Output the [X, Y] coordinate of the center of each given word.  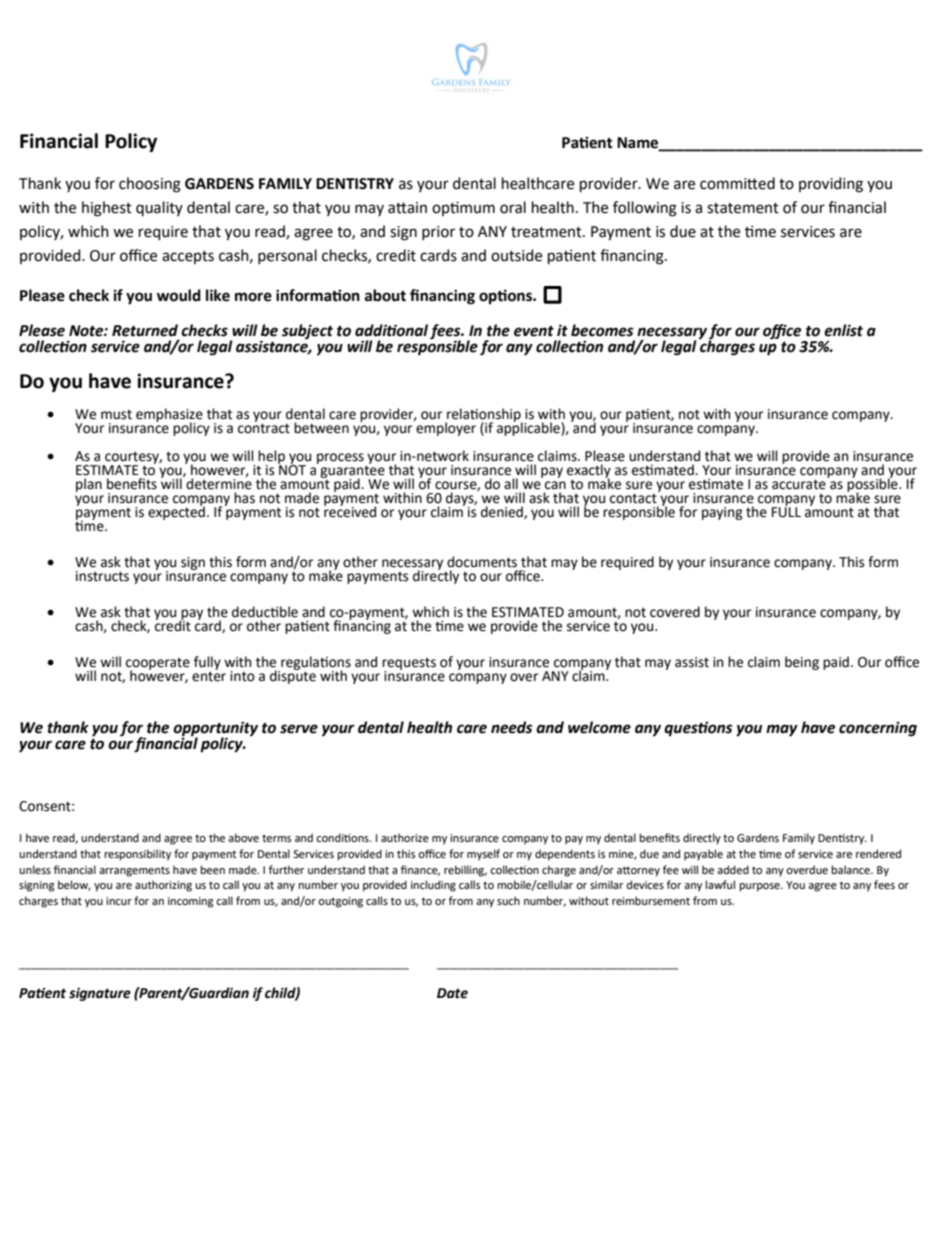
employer [445, 428]
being [802, 663]
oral [513, 207]
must [116, 415]
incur [119, 901]
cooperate [158, 665]
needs [512, 727]
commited [737, 183]
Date [452, 993]
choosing [150, 185]
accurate [799, 484]
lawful [720, 884]
